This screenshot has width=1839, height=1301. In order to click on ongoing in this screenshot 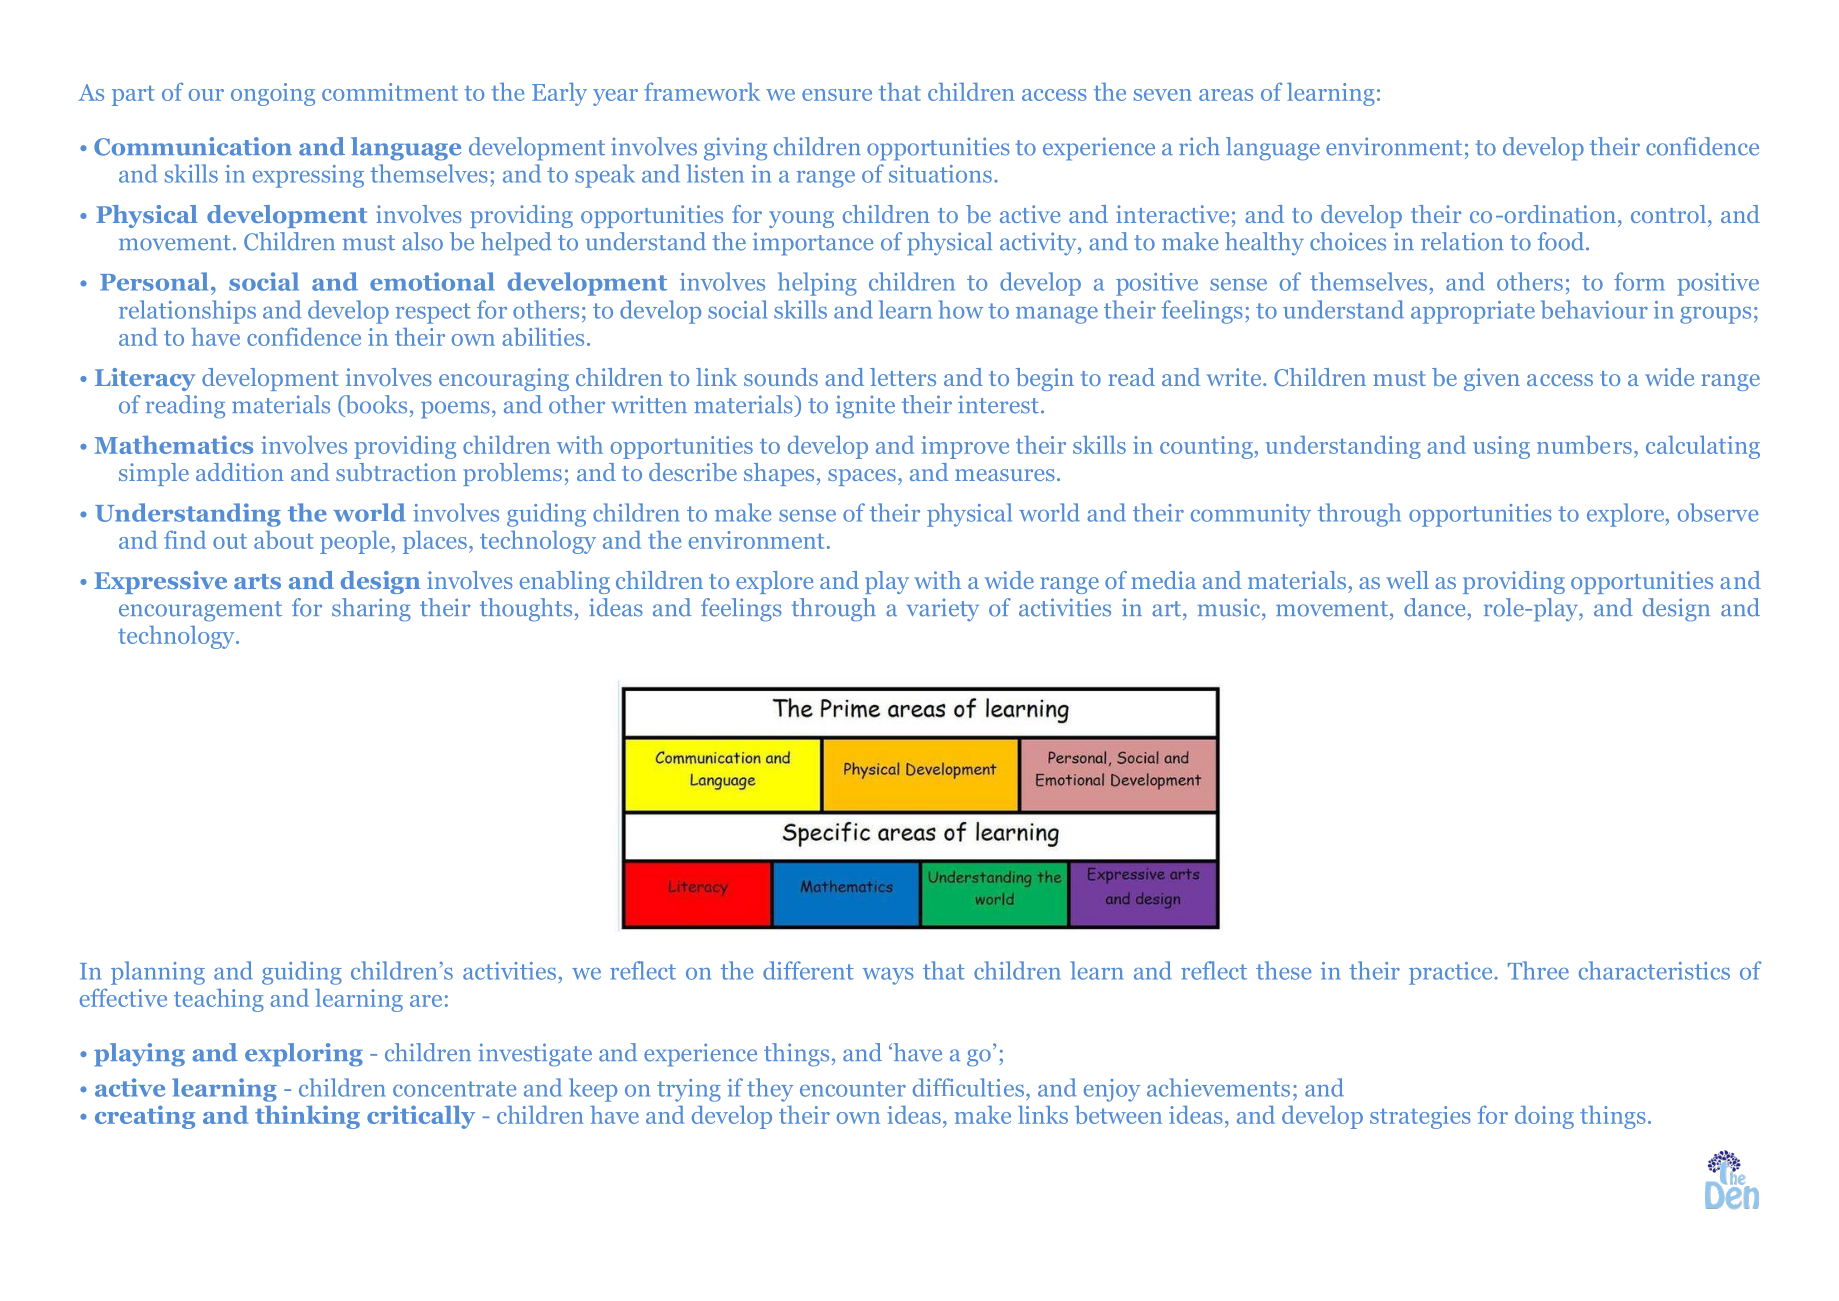, I will do `click(273, 94)`.
